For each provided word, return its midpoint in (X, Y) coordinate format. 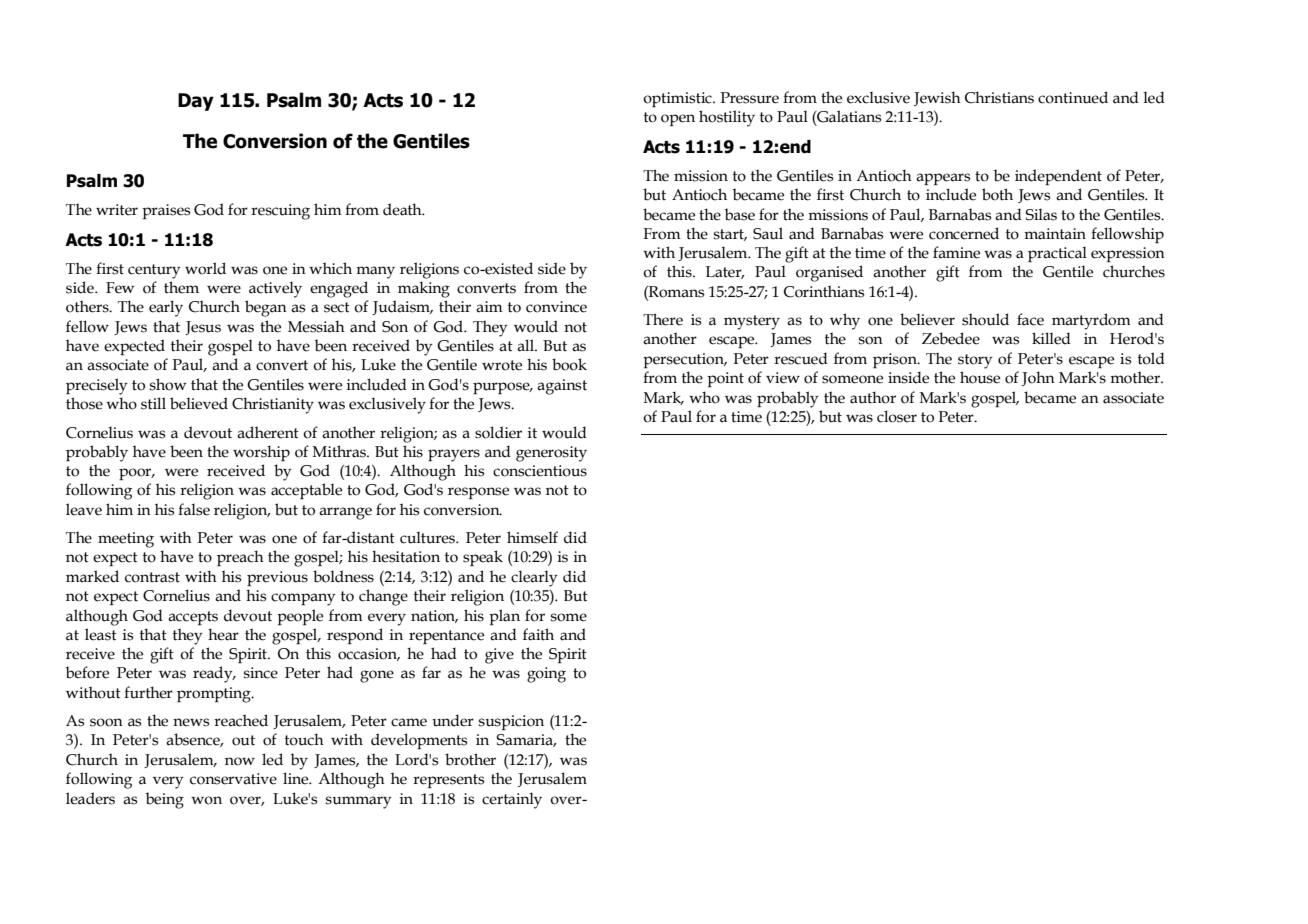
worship (261, 453)
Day (196, 102)
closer (897, 416)
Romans (676, 292)
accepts (193, 618)
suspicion (511, 722)
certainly (512, 800)
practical (1057, 254)
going (546, 675)
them (181, 287)
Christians (999, 97)
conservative (233, 779)
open (678, 120)
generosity (551, 454)
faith (538, 634)
